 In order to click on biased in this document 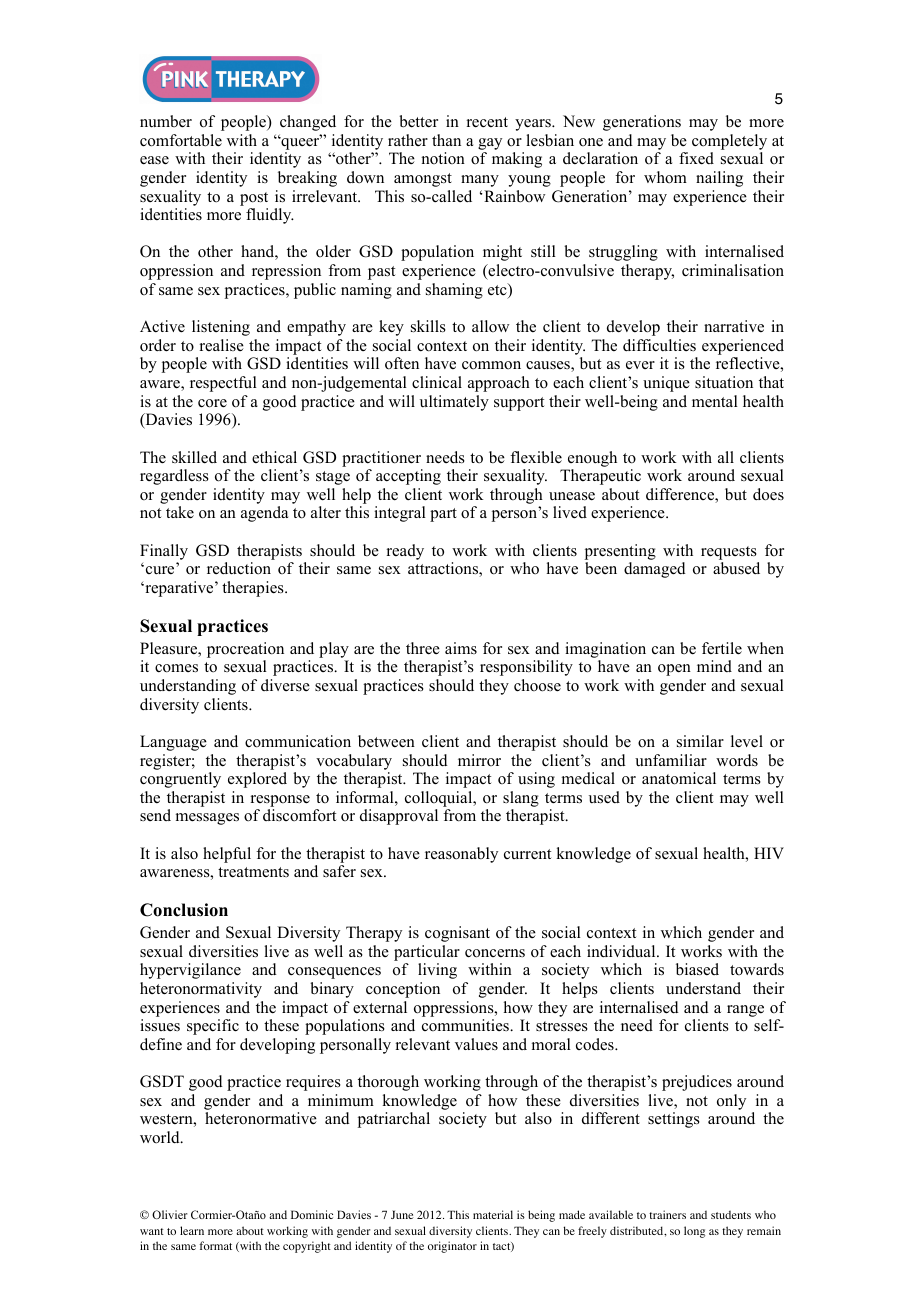, I will do `click(697, 969)`.
